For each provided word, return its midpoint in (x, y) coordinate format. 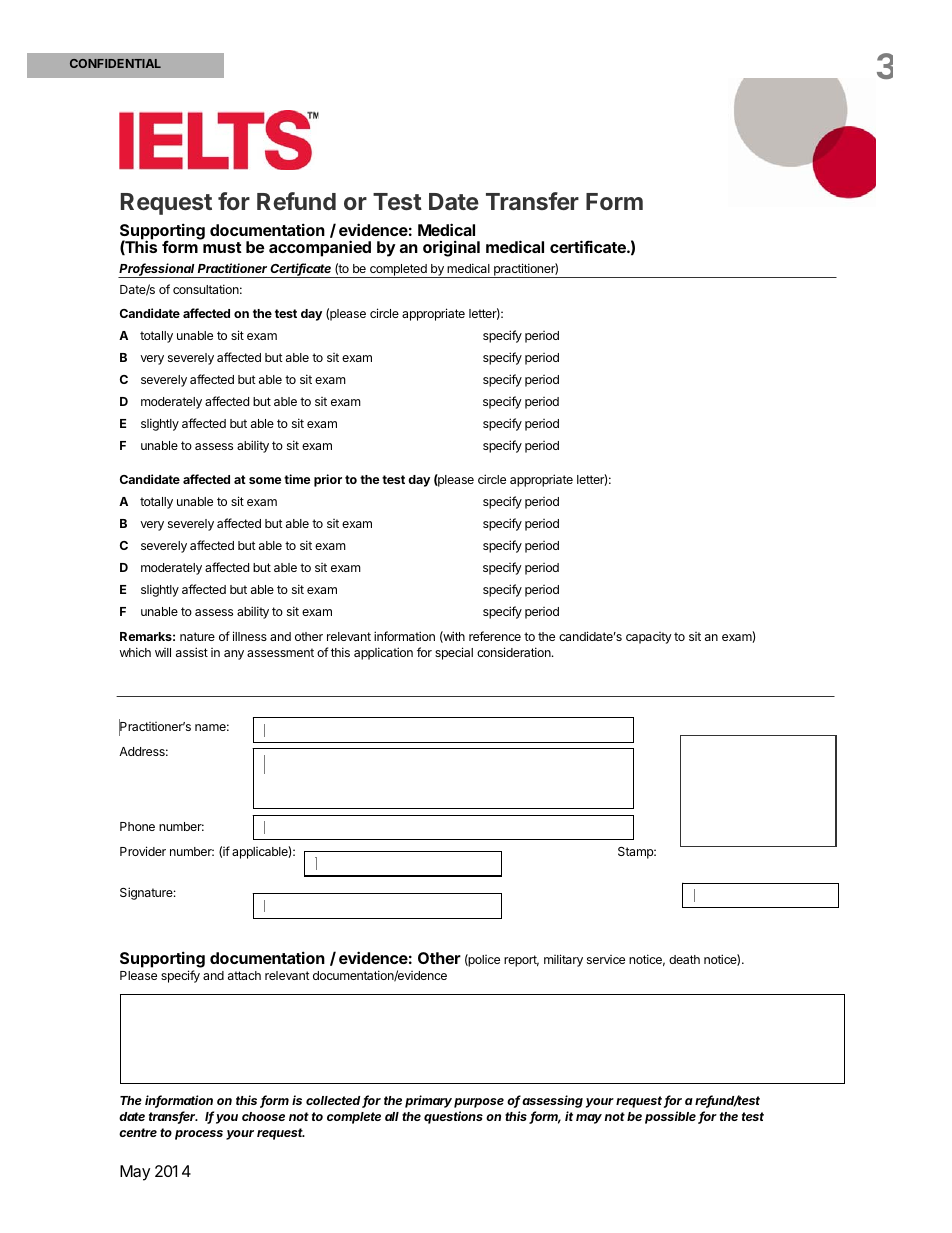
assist (192, 652)
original (451, 248)
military (563, 960)
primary (428, 1101)
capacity (649, 638)
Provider (143, 851)
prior (328, 480)
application (383, 653)
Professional (157, 269)
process (199, 1135)
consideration (515, 652)
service (606, 959)
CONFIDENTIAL (115, 63)
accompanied (320, 248)
